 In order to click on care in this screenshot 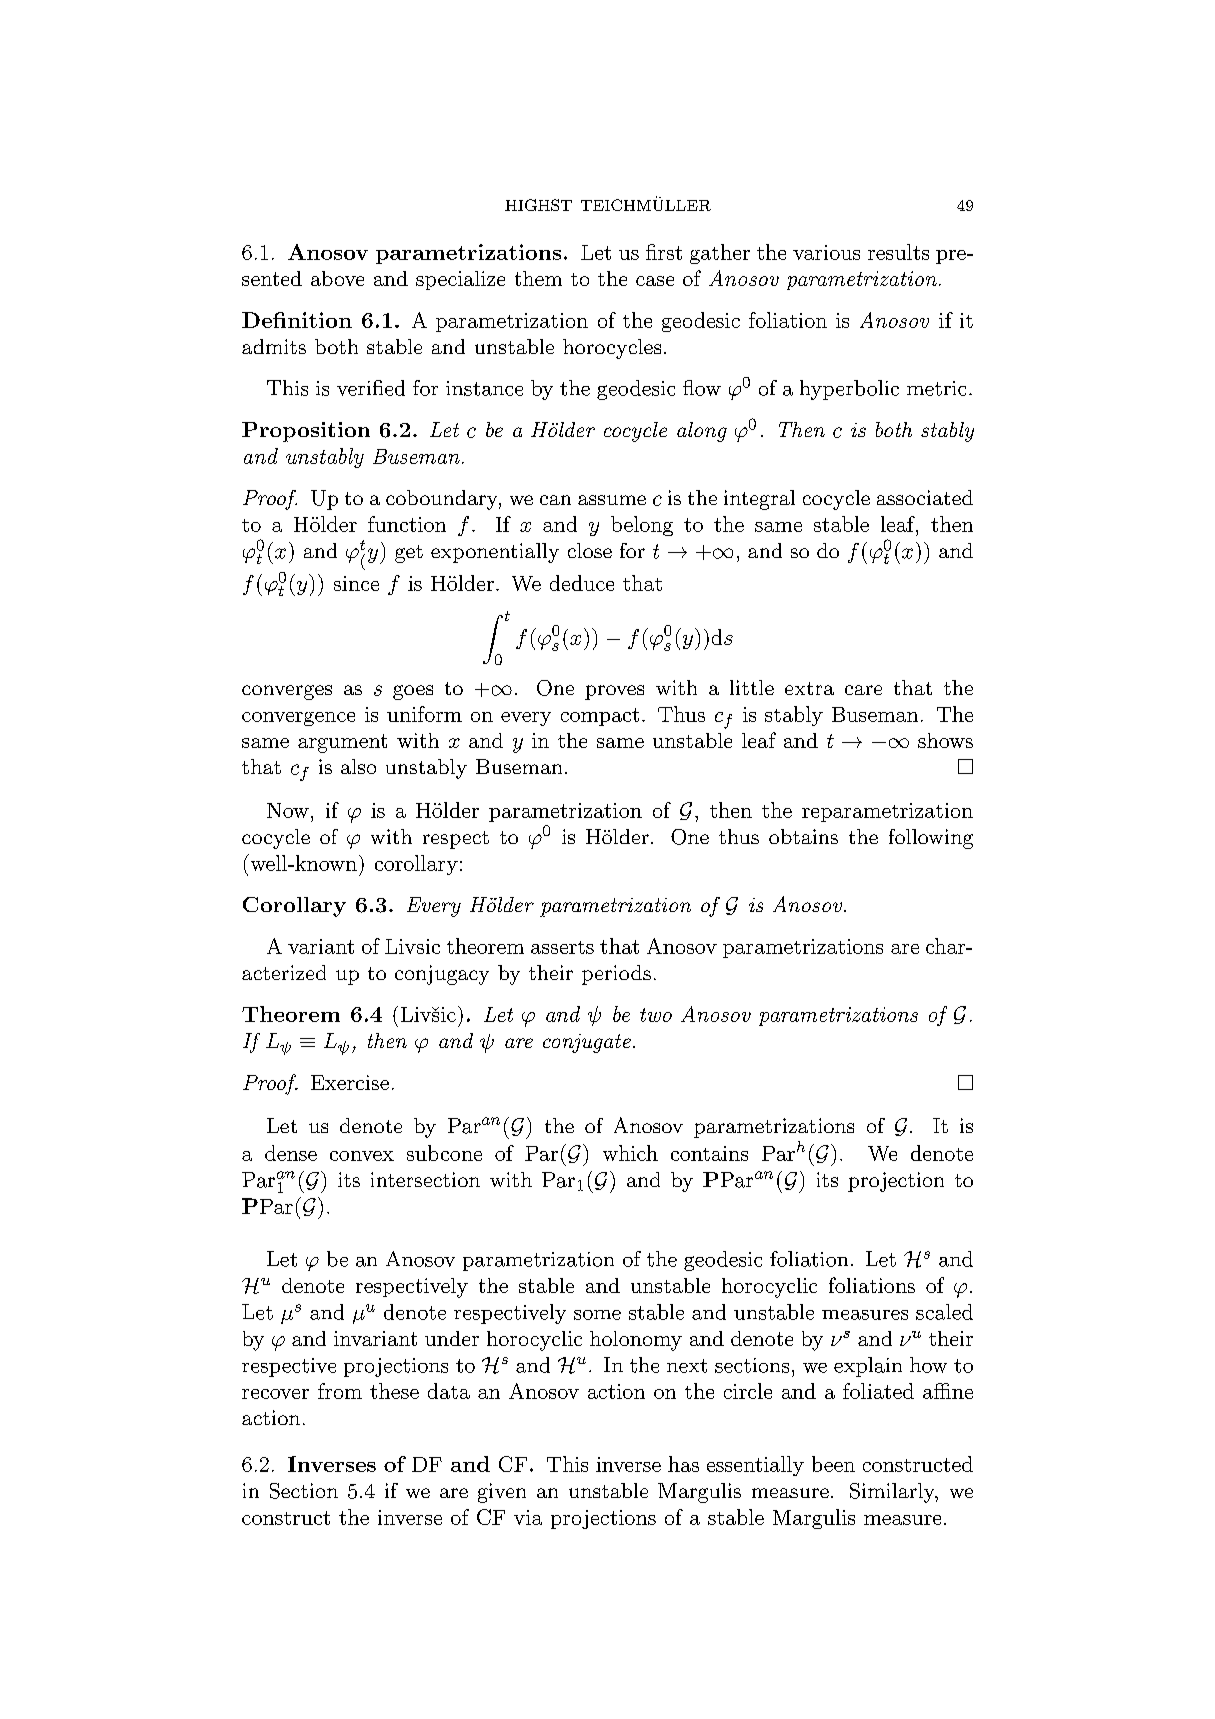, I will do `click(863, 690)`.
